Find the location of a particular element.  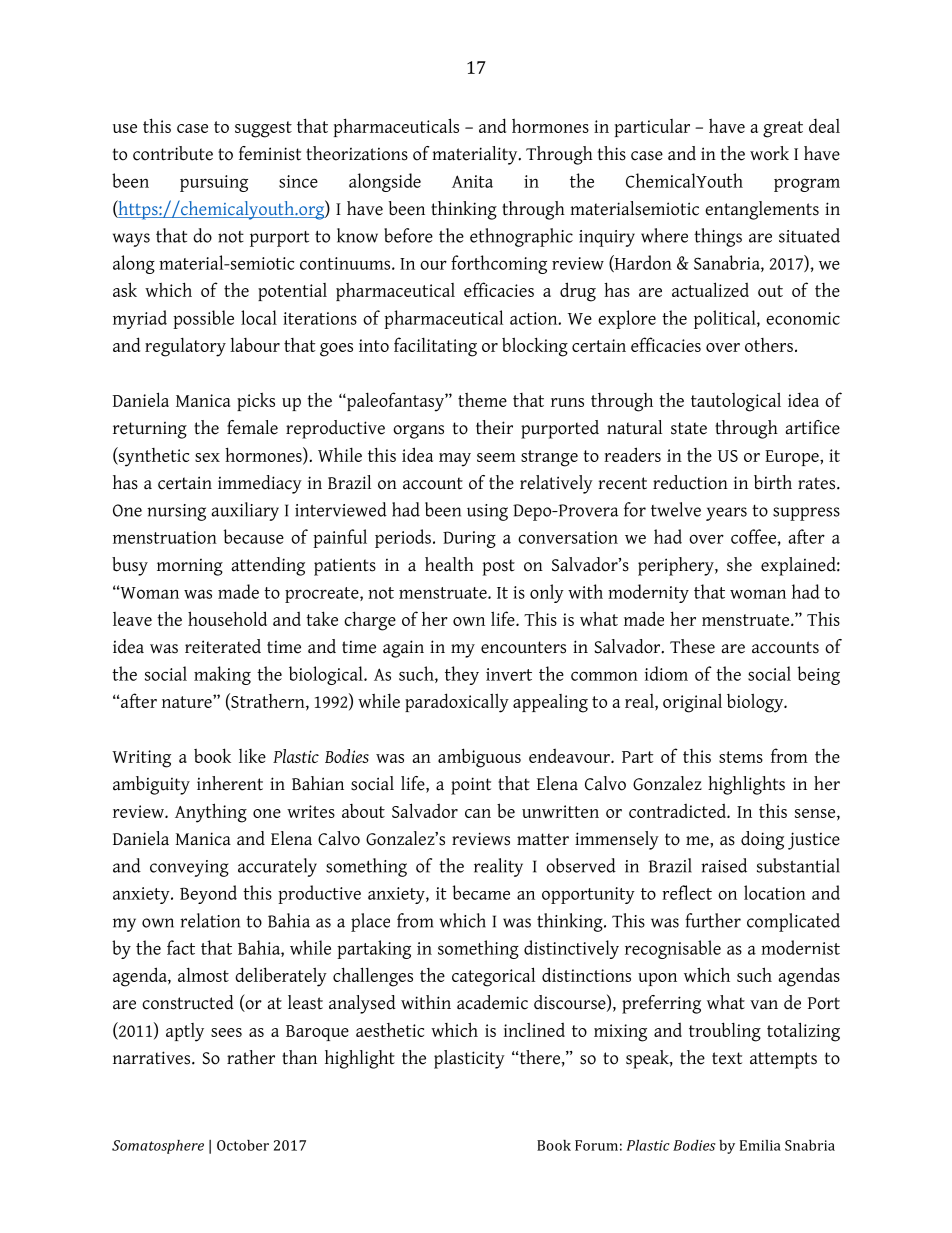

post is located at coordinates (499, 567).
